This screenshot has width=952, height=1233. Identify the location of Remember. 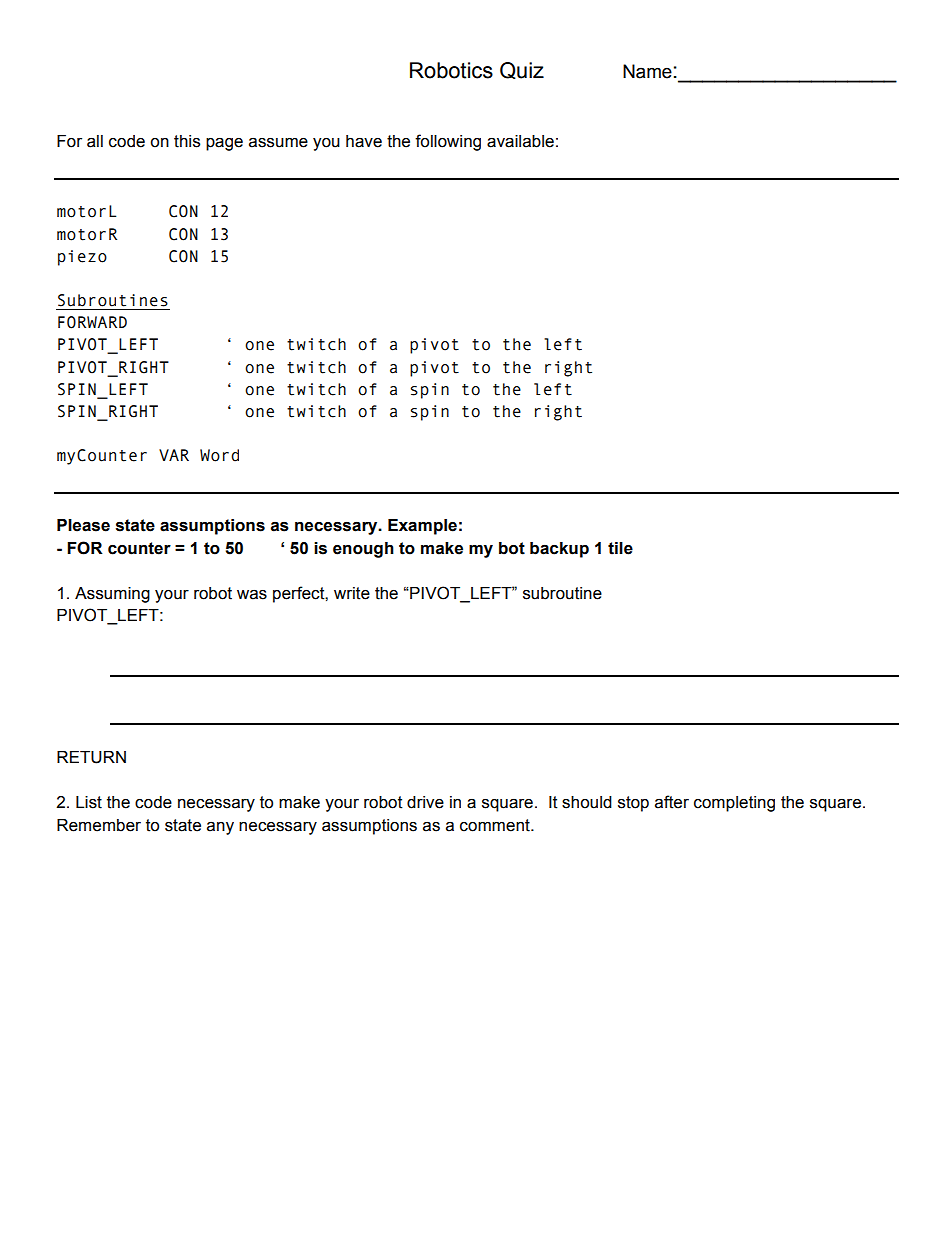
(99, 825).
